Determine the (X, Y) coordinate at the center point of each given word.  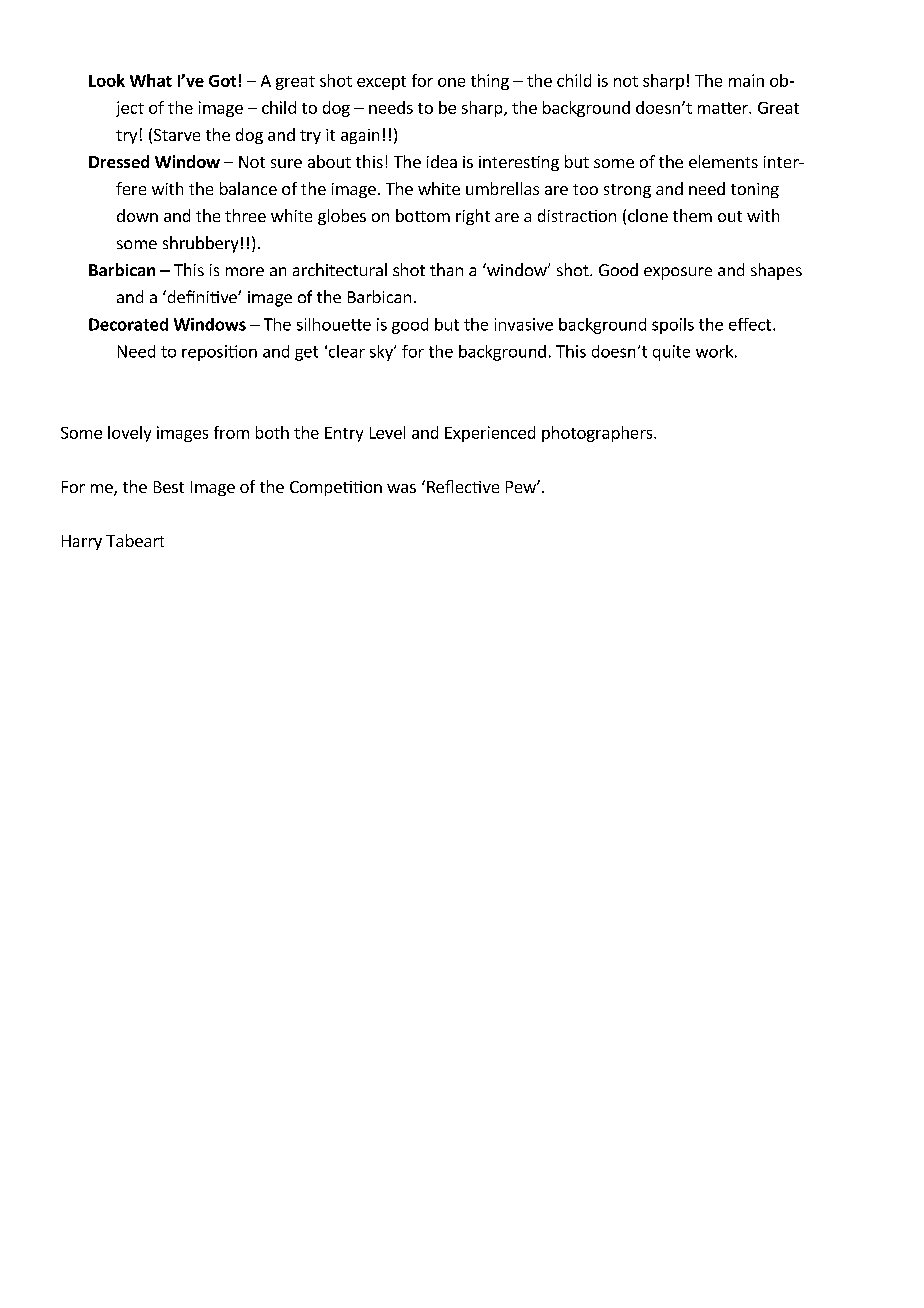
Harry (82, 542)
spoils (673, 326)
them (692, 215)
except (381, 83)
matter (724, 108)
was (401, 488)
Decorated (128, 324)
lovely (129, 434)
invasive (524, 324)
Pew (522, 487)
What (151, 80)
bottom (423, 215)
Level (387, 432)
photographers (598, 434)
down (137, 215)
